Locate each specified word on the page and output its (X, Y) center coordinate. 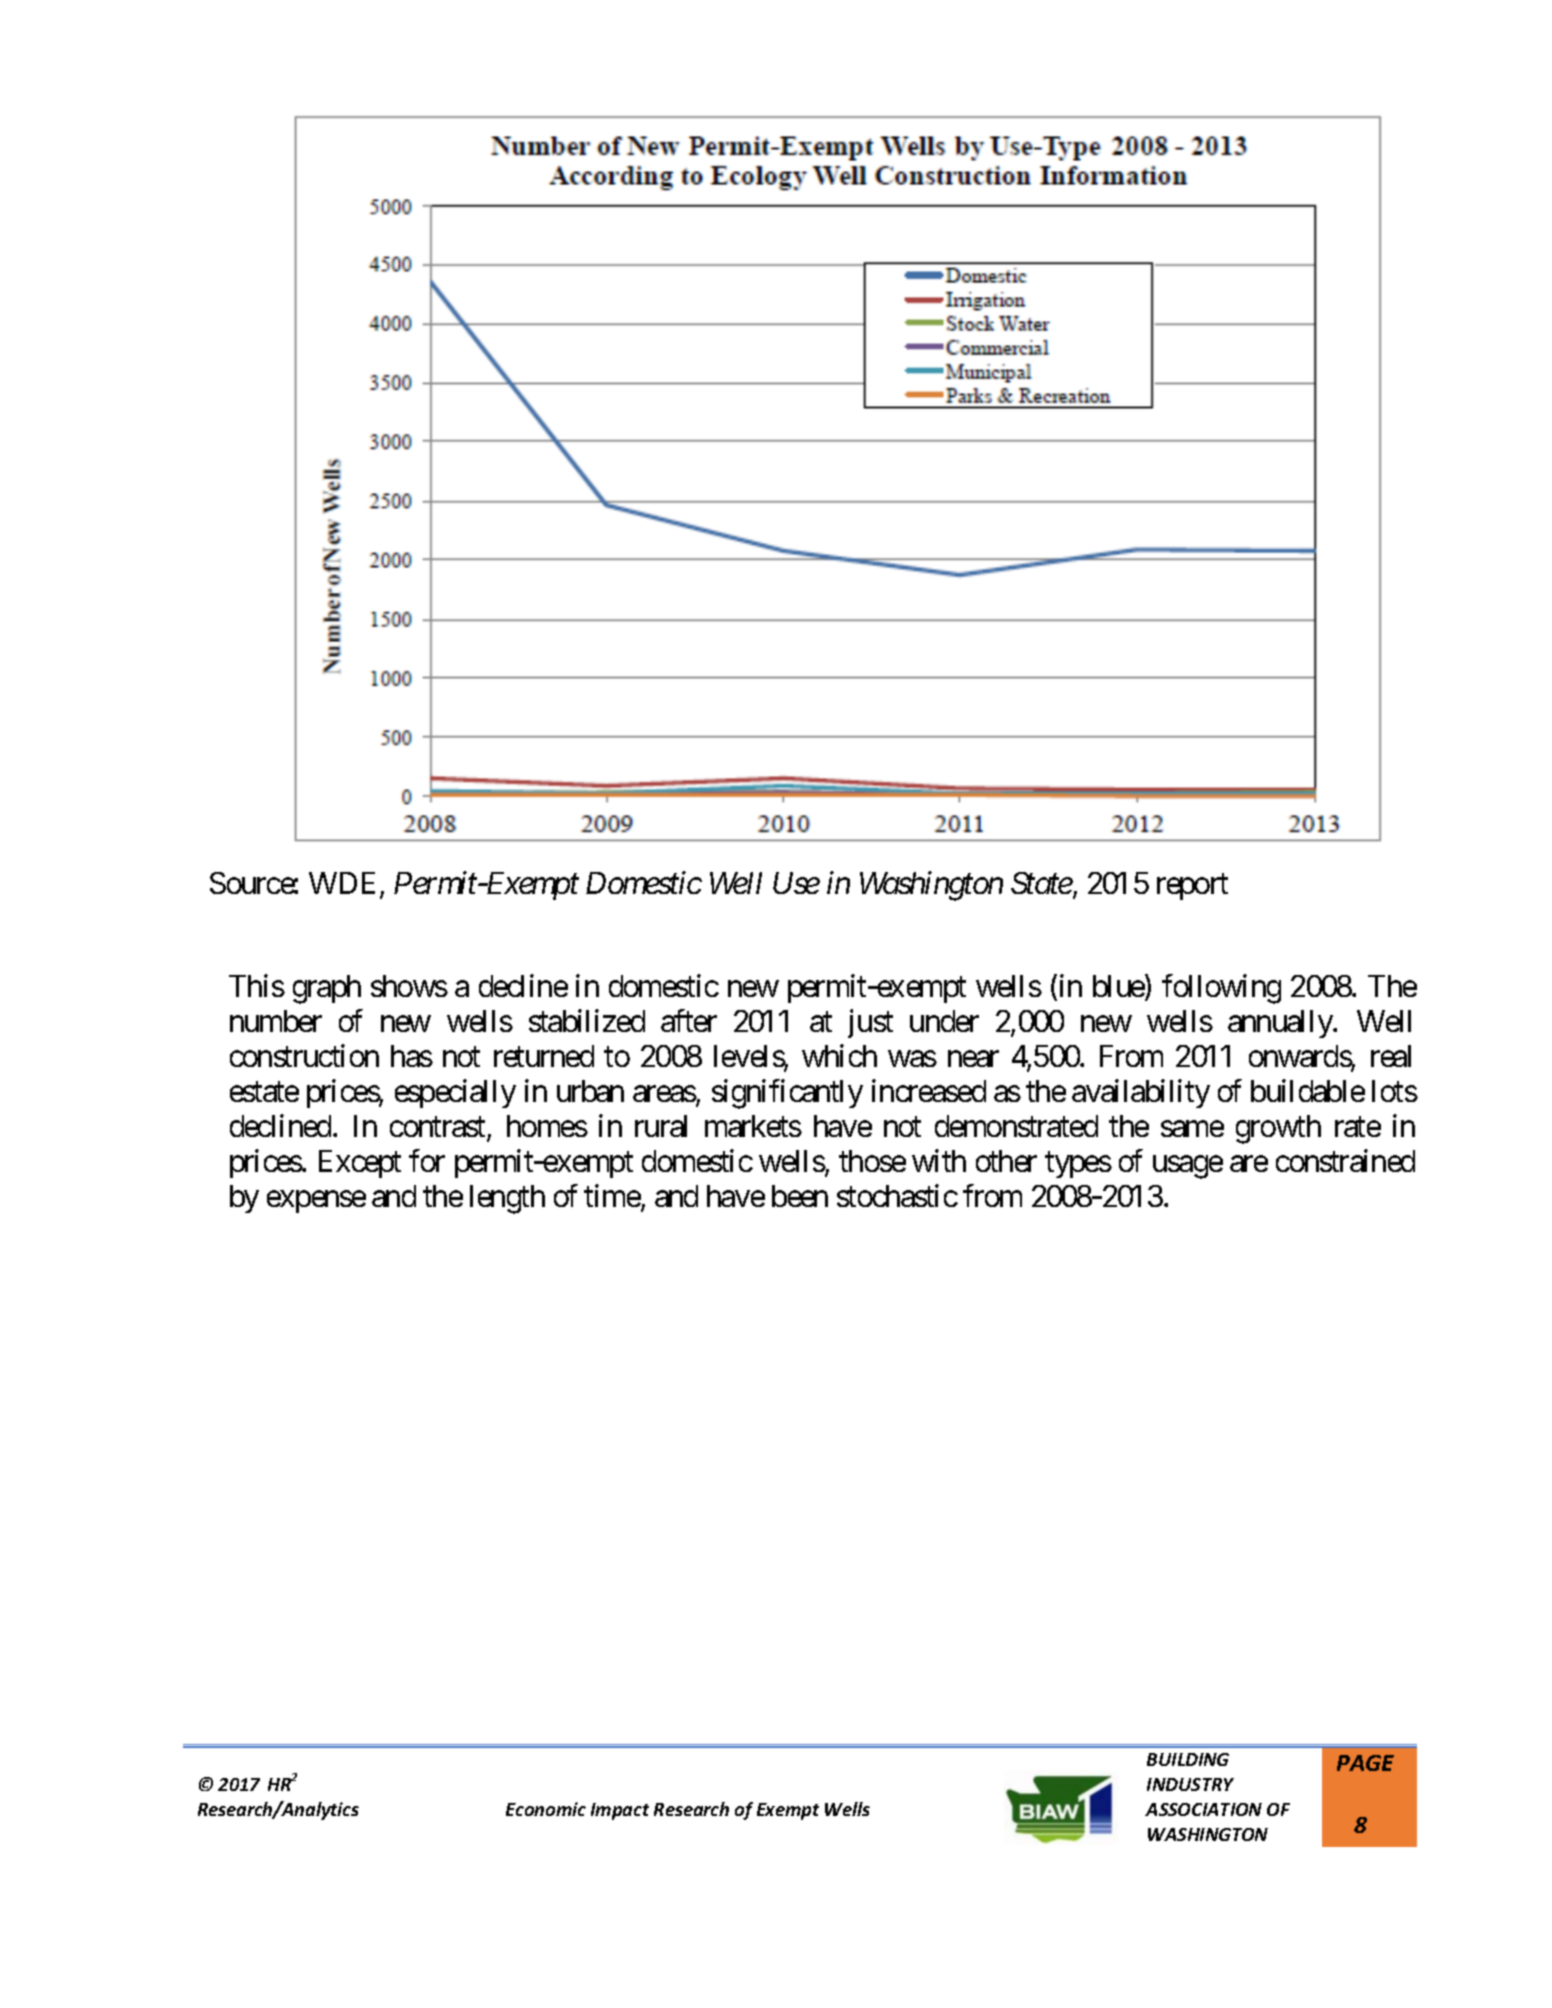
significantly (787, 1094)
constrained (1345, 1160)
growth (1278, 1129)
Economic (546, 1809)
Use (796, 883)
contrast (439, 1128)
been (800, 1196)
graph (327, 989)
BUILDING (1188, 1759)
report (1192, 887)
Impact (620, 1811)
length (507, 1199)
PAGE (1365, 1763)
